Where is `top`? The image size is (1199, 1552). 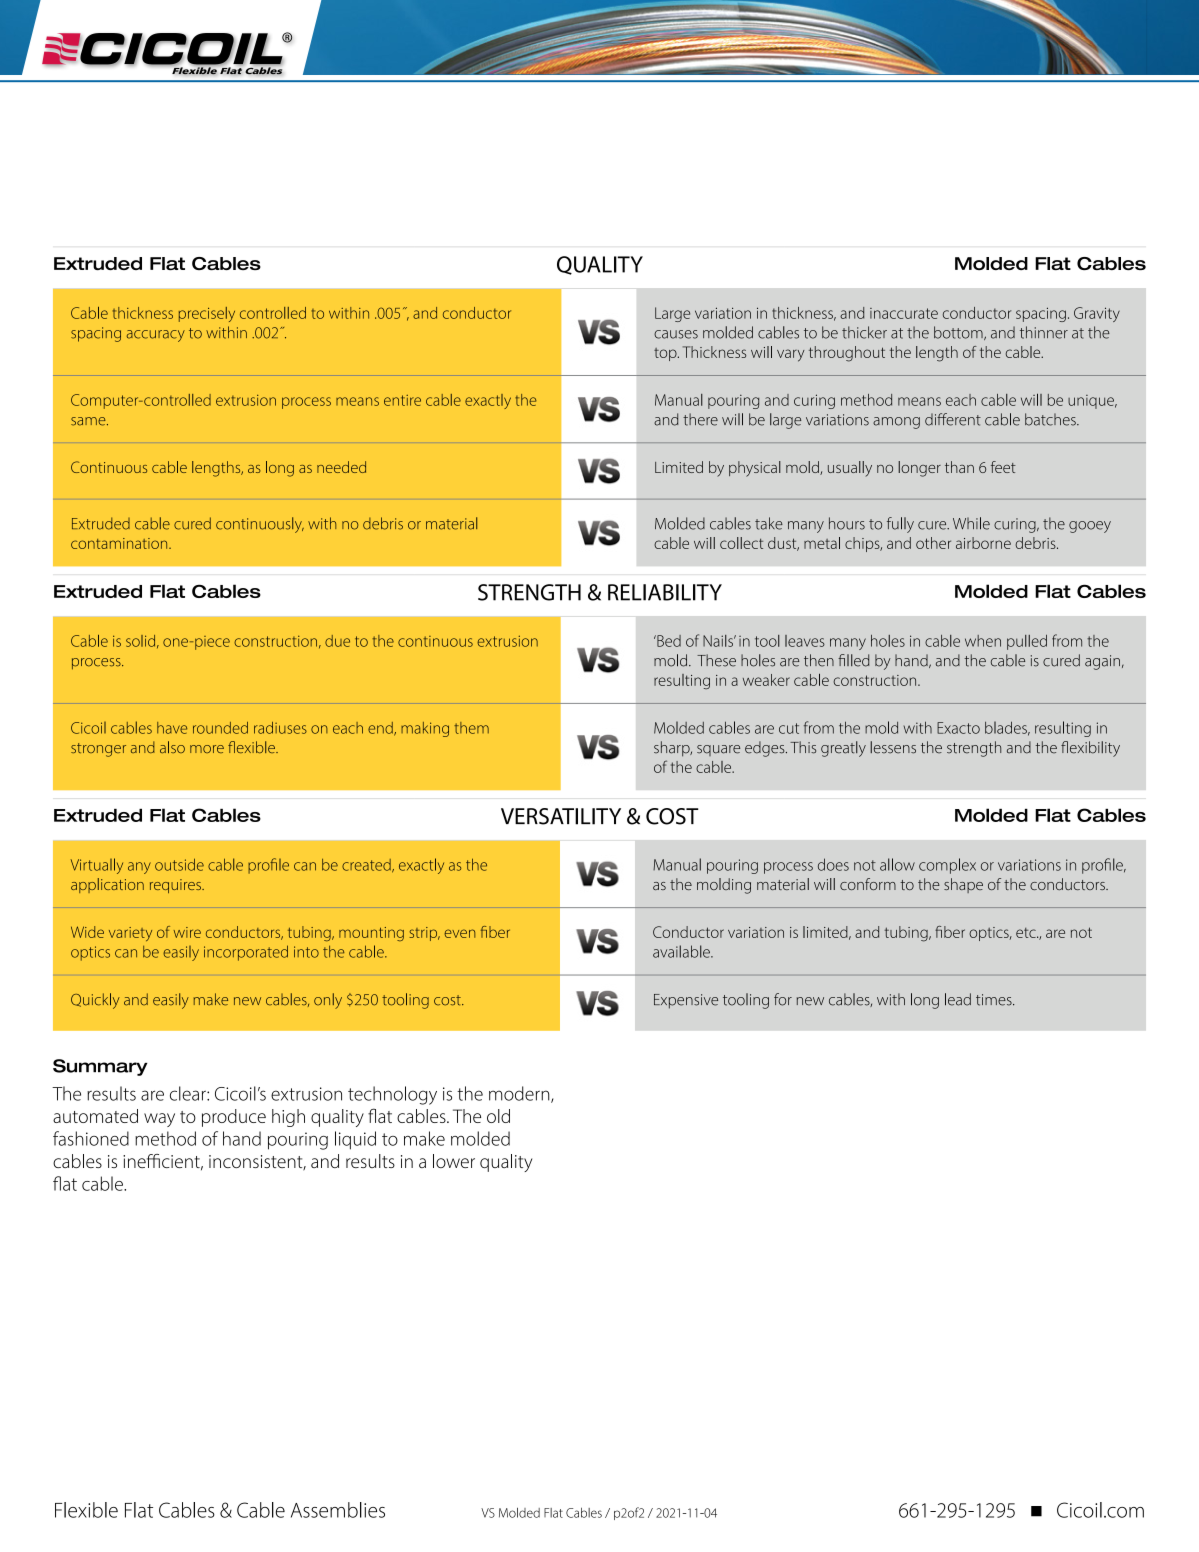
top is located at coordinates (666, 354).
